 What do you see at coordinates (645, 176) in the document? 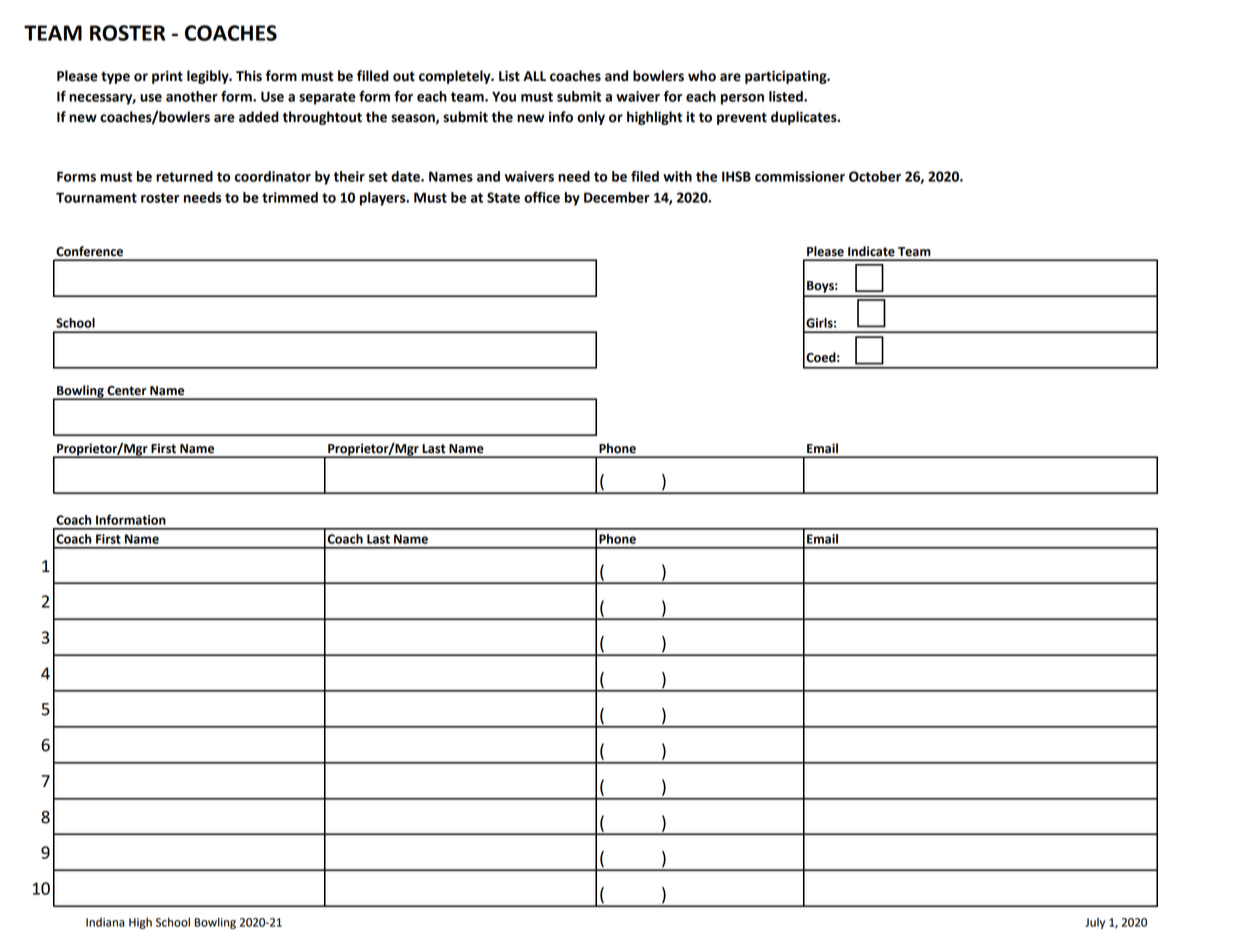
I see `filed` at bounding box center [645, 176].
